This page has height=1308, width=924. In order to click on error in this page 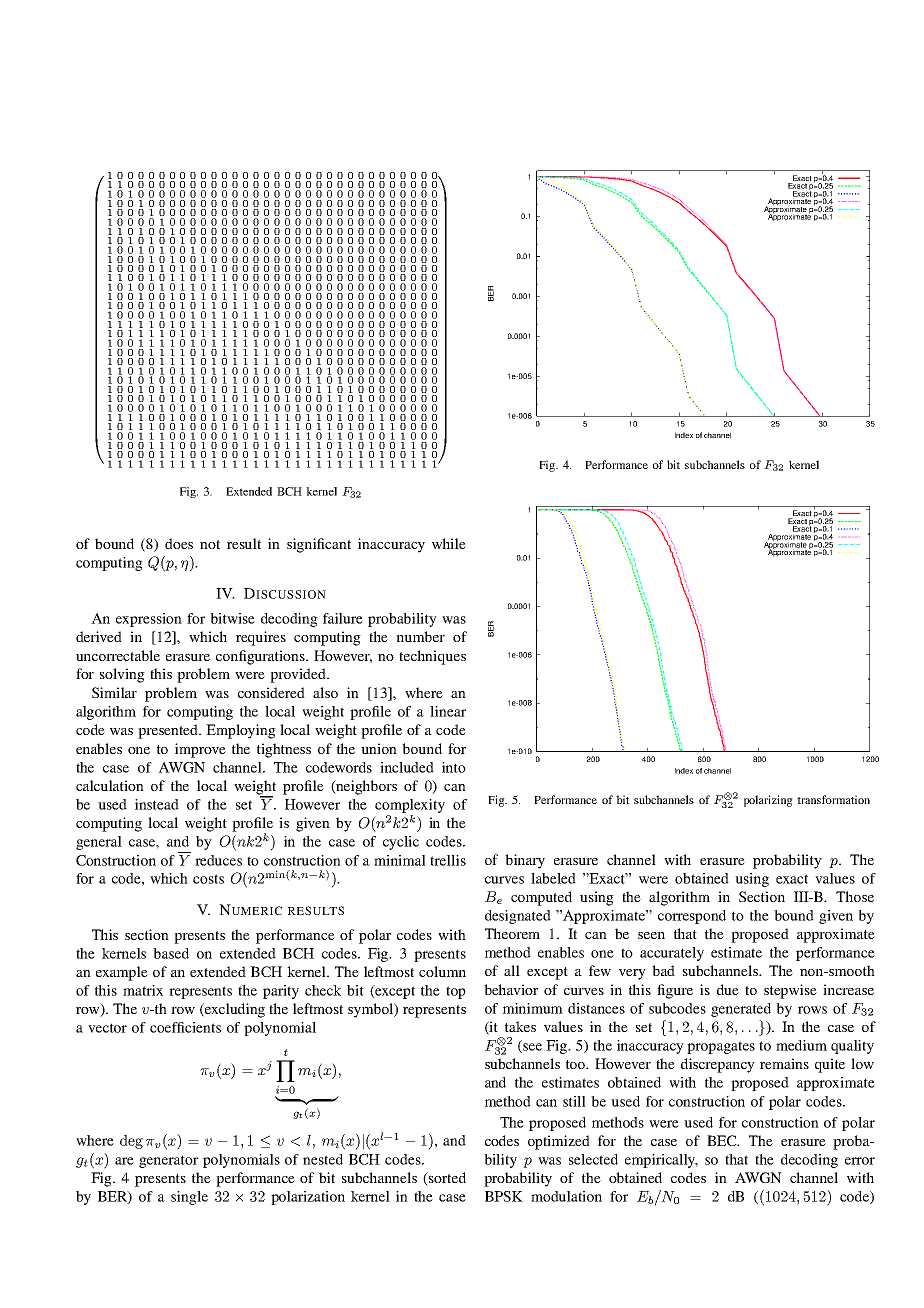, I will do `click(860, 1161)`.
